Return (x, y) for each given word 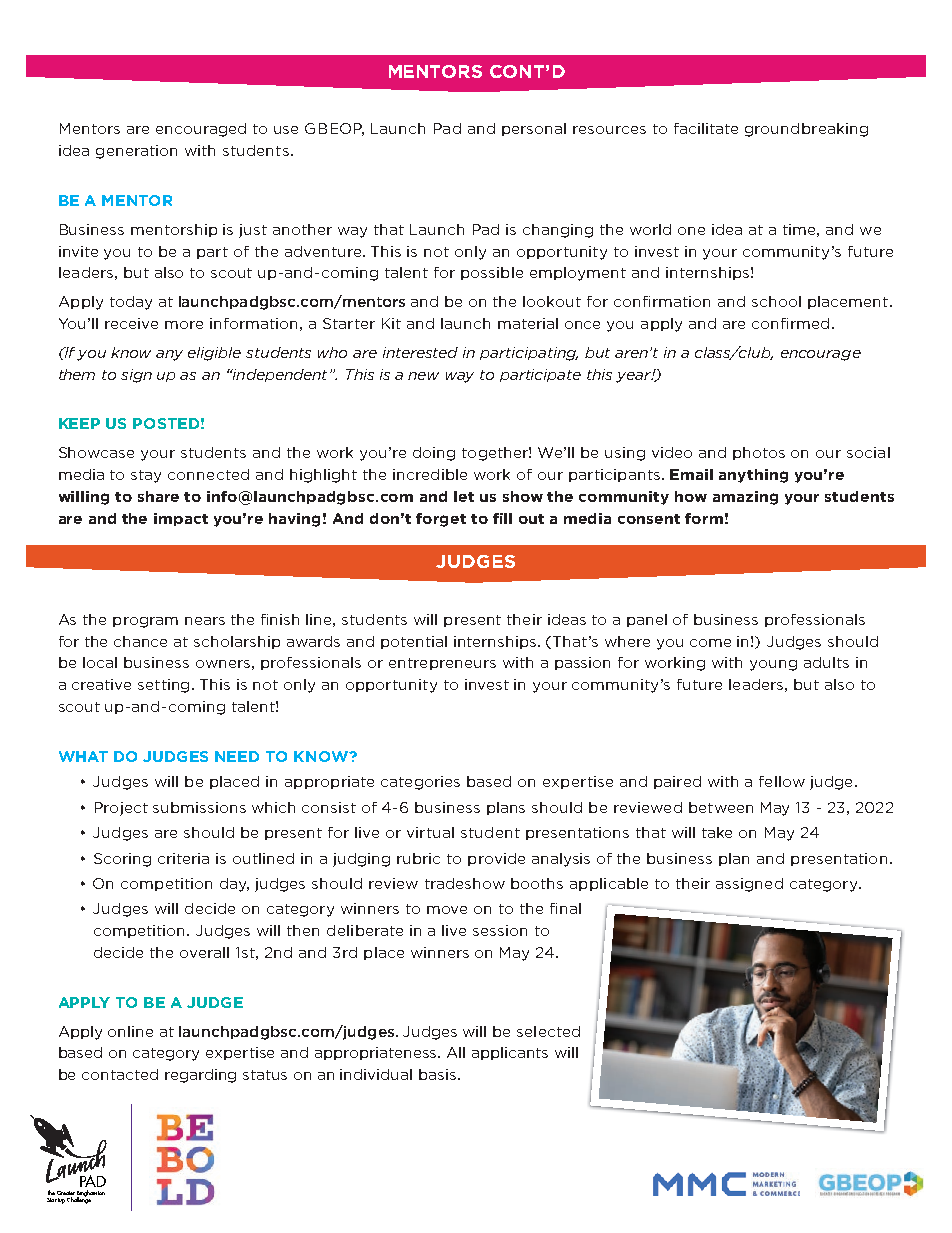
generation (136, 152)
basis (437, 1074)
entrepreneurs (442, 664)
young (773, 665)
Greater (66, 1194)
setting (165, 686)
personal (534, 129)
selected (548, 1031)
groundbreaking (806, 130)
